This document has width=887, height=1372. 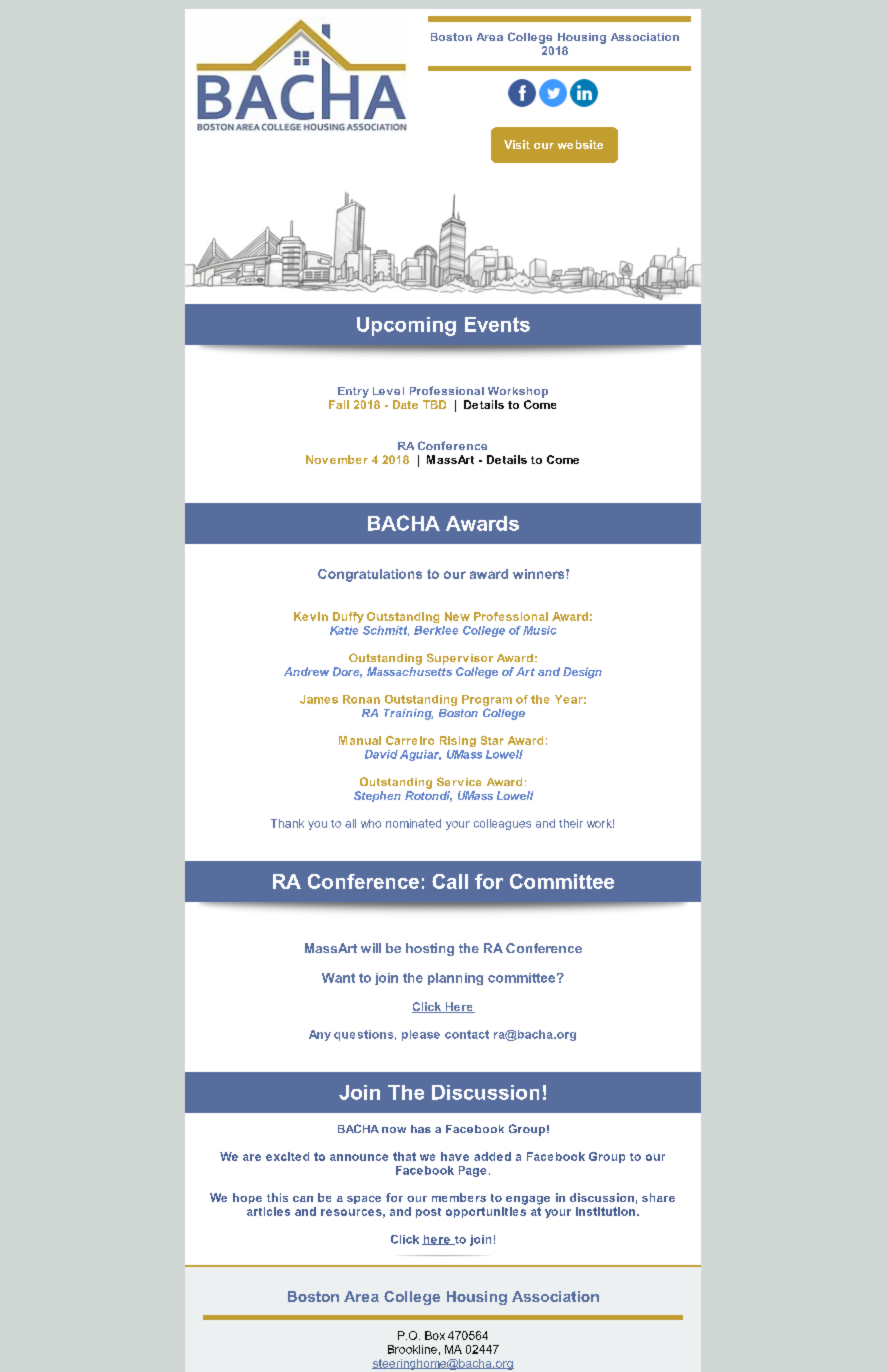 I want to click on institution, so click(x=605, y=1211).
